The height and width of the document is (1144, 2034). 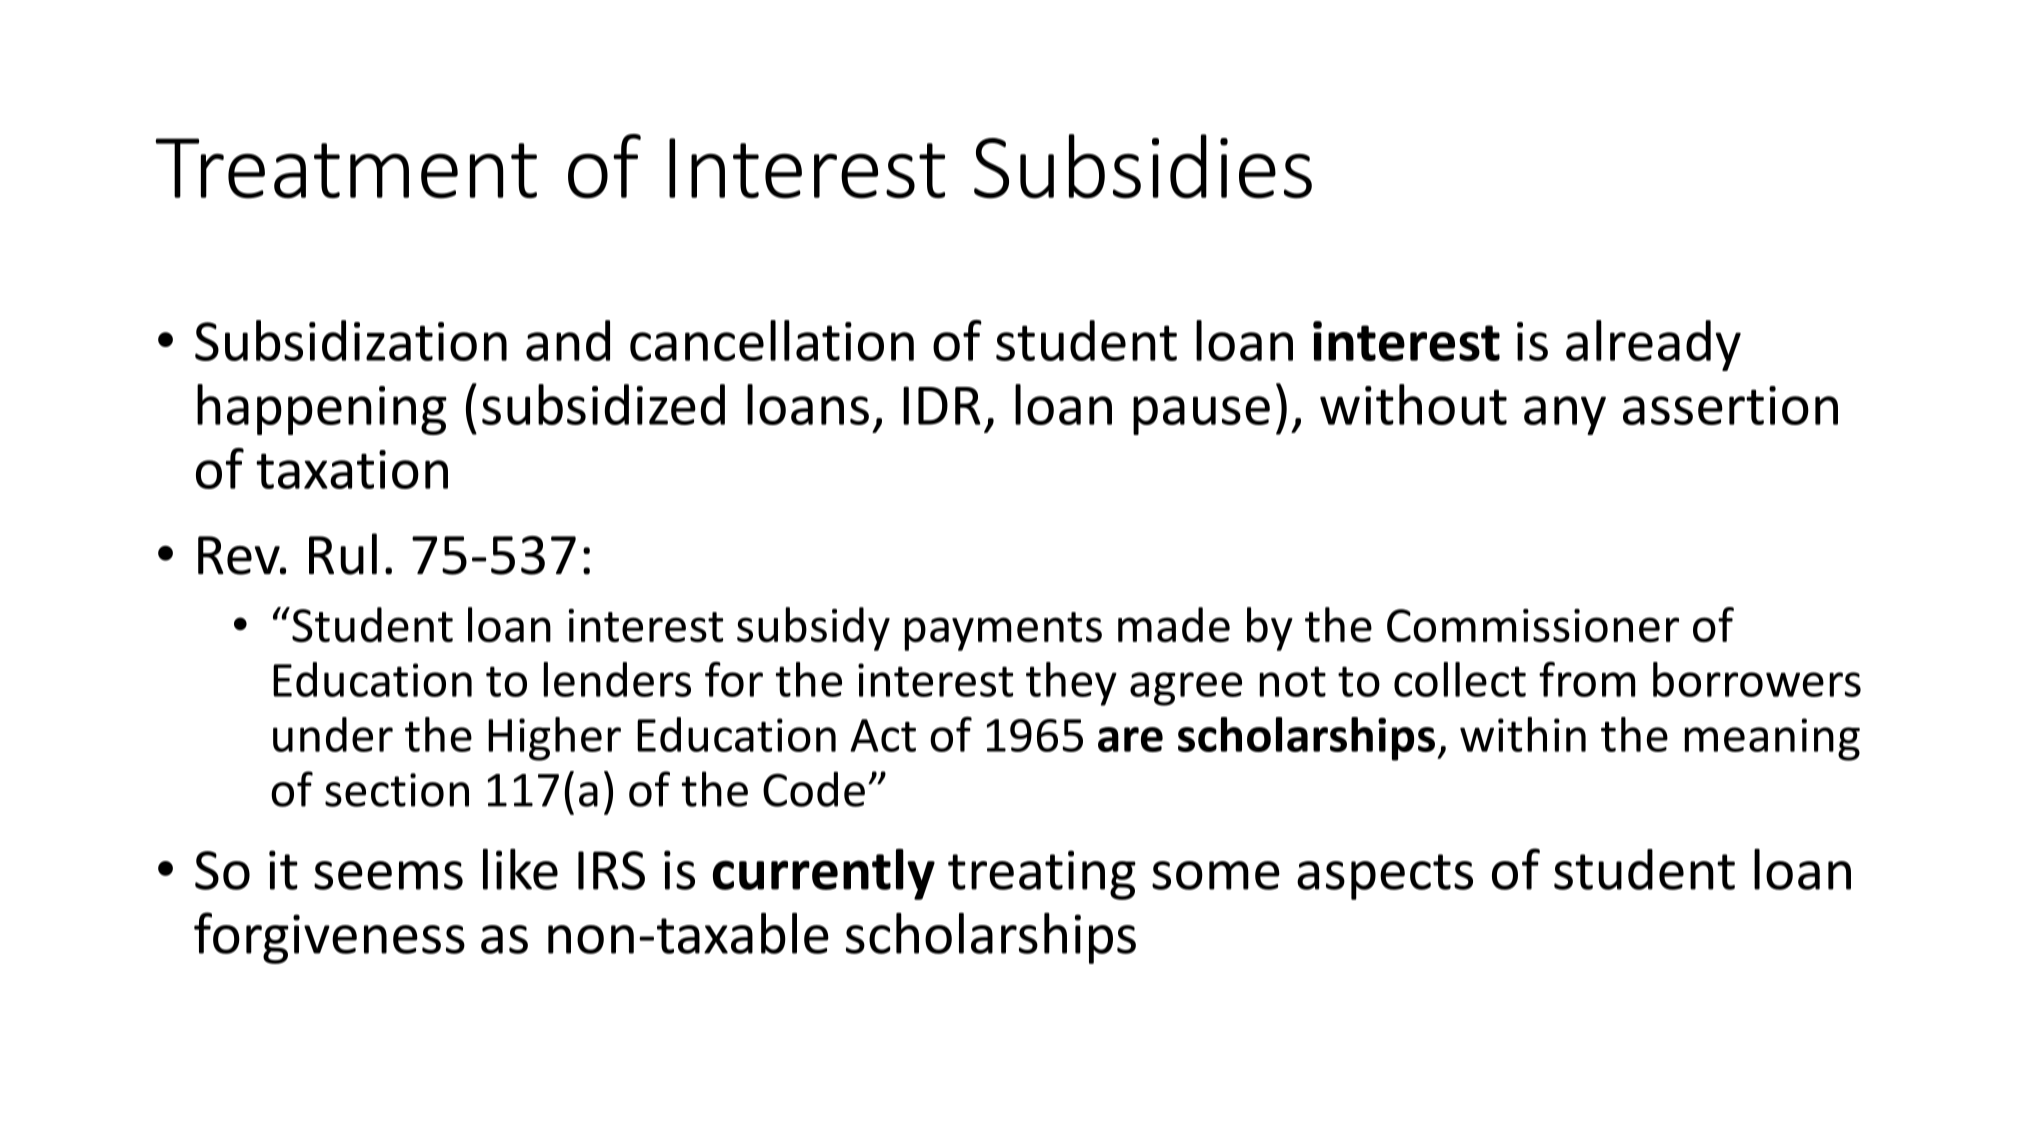 I want to click on Commissioner, so click(x=1533, y=626).
